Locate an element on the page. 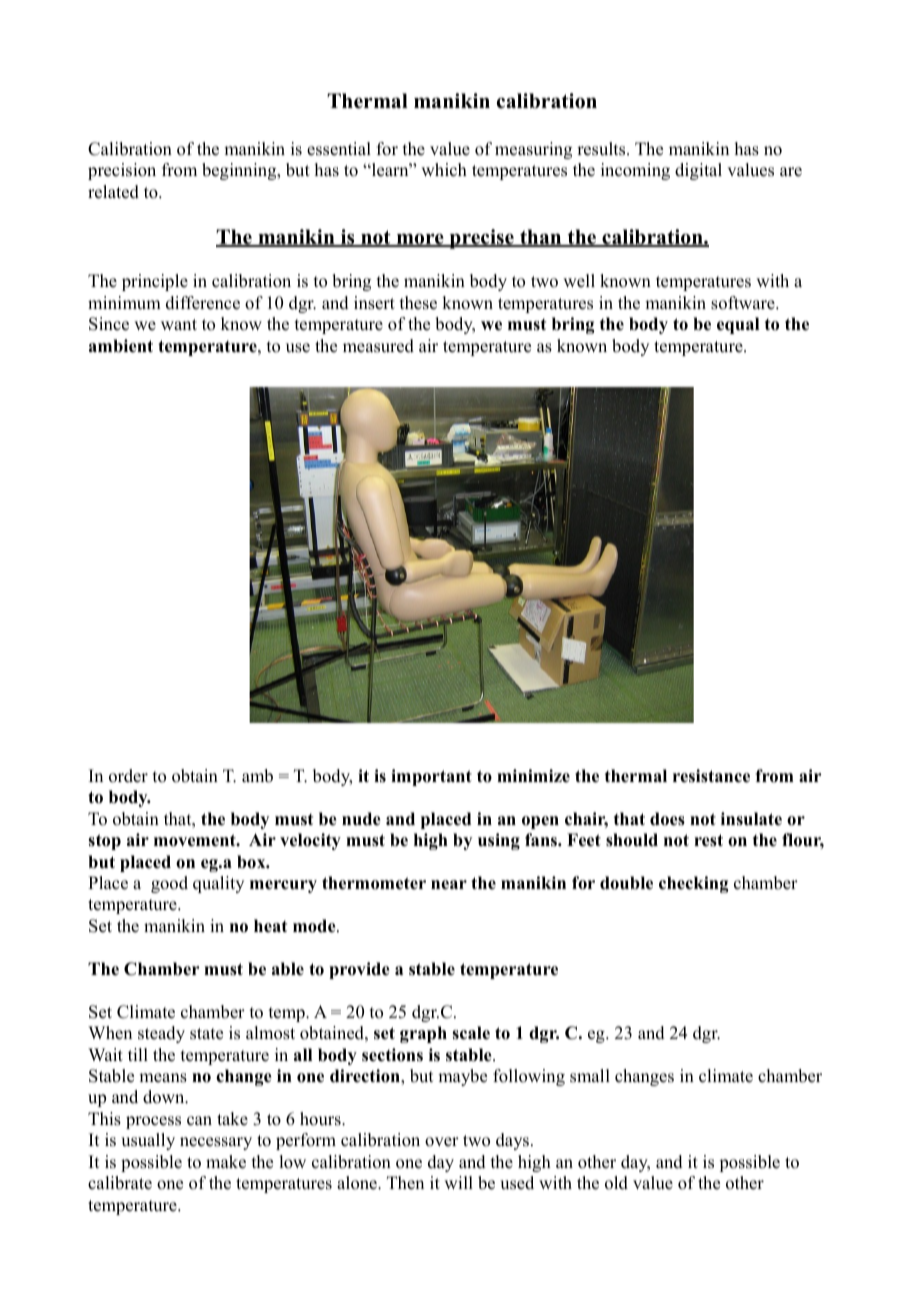  near is located at coordinates (449, 885).
